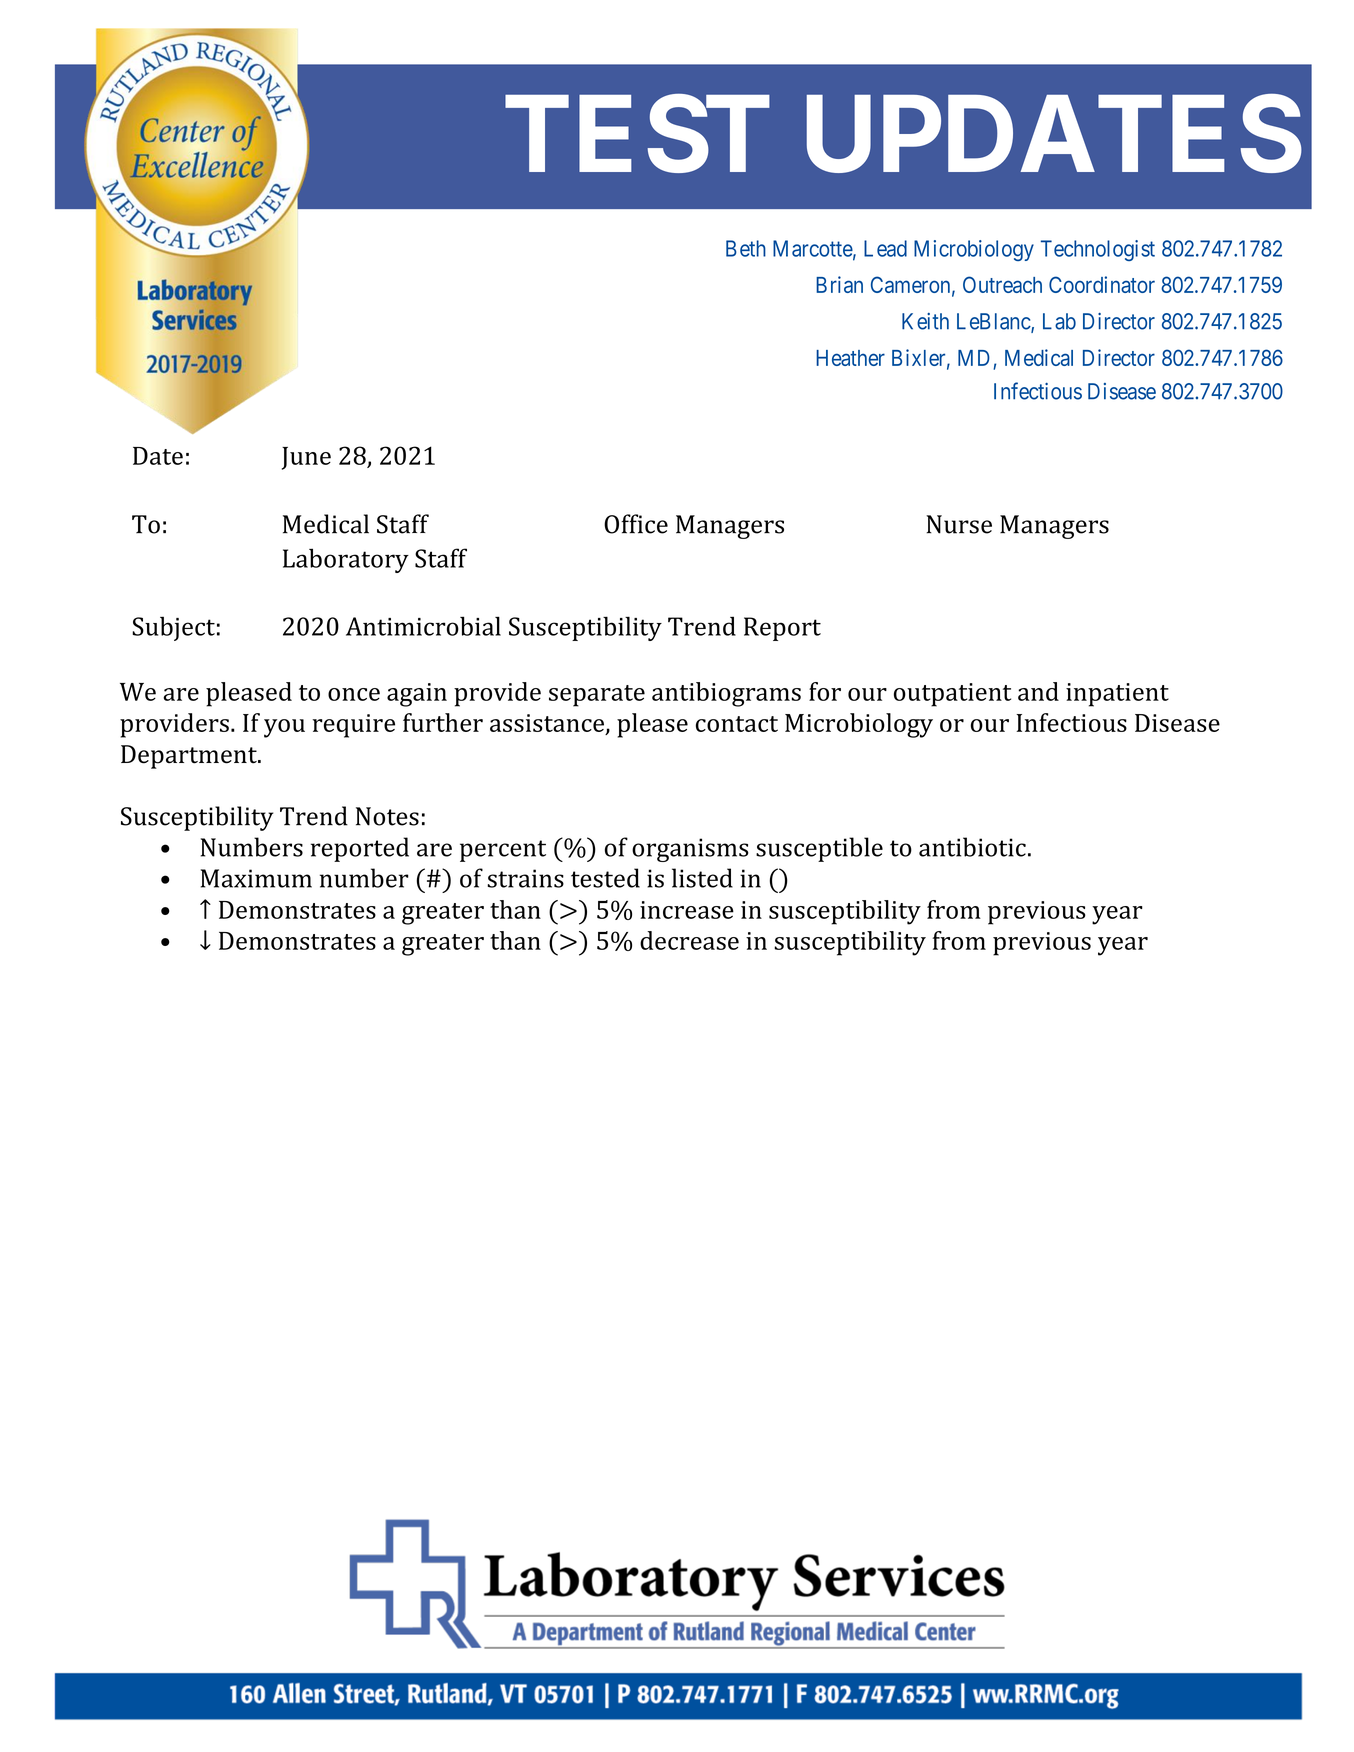  I want to click on Outreach, so click(1002, 284).
